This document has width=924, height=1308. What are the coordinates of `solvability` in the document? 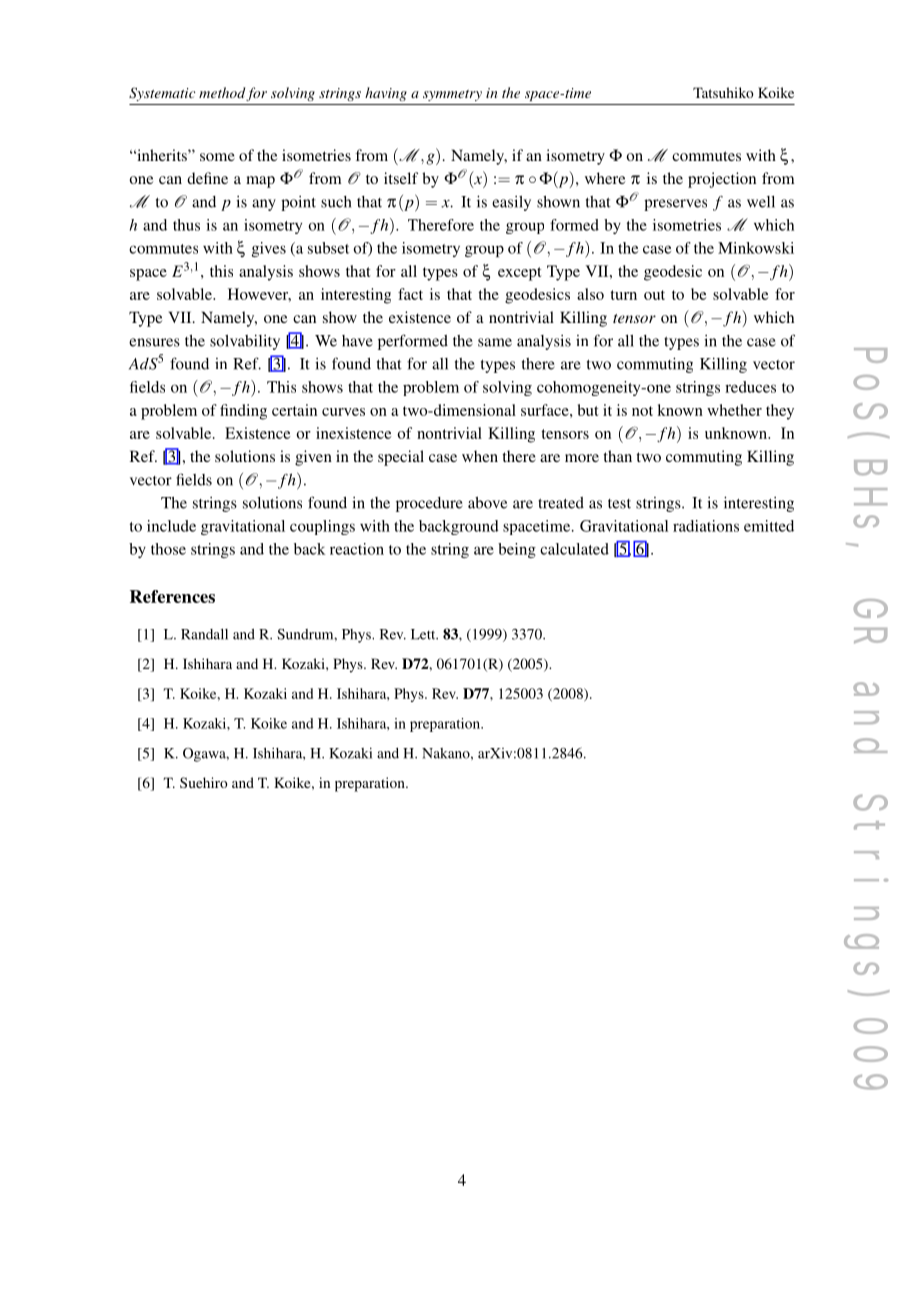 It's located at (245, 342).
